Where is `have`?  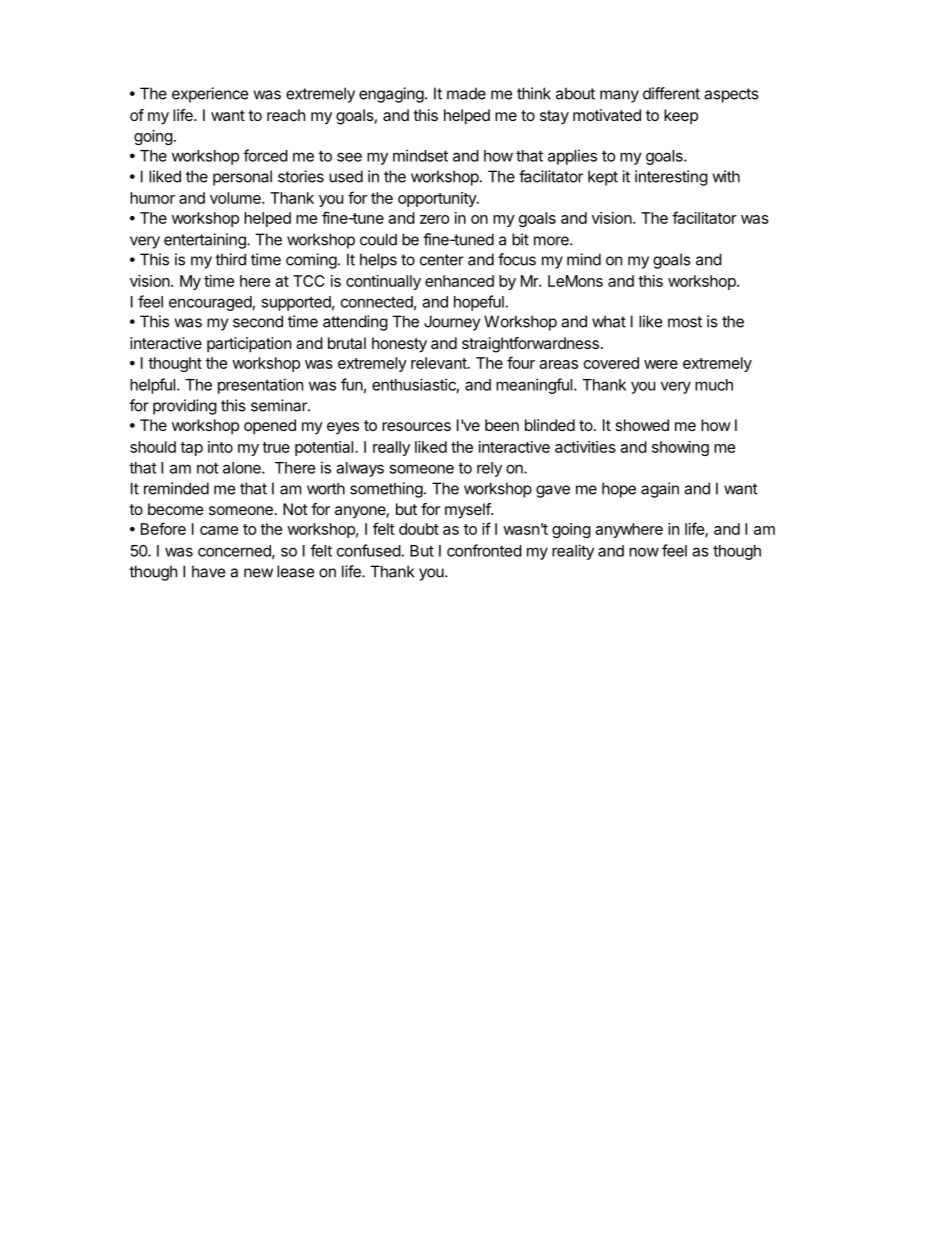
have is located at coordinates (208, 571).
